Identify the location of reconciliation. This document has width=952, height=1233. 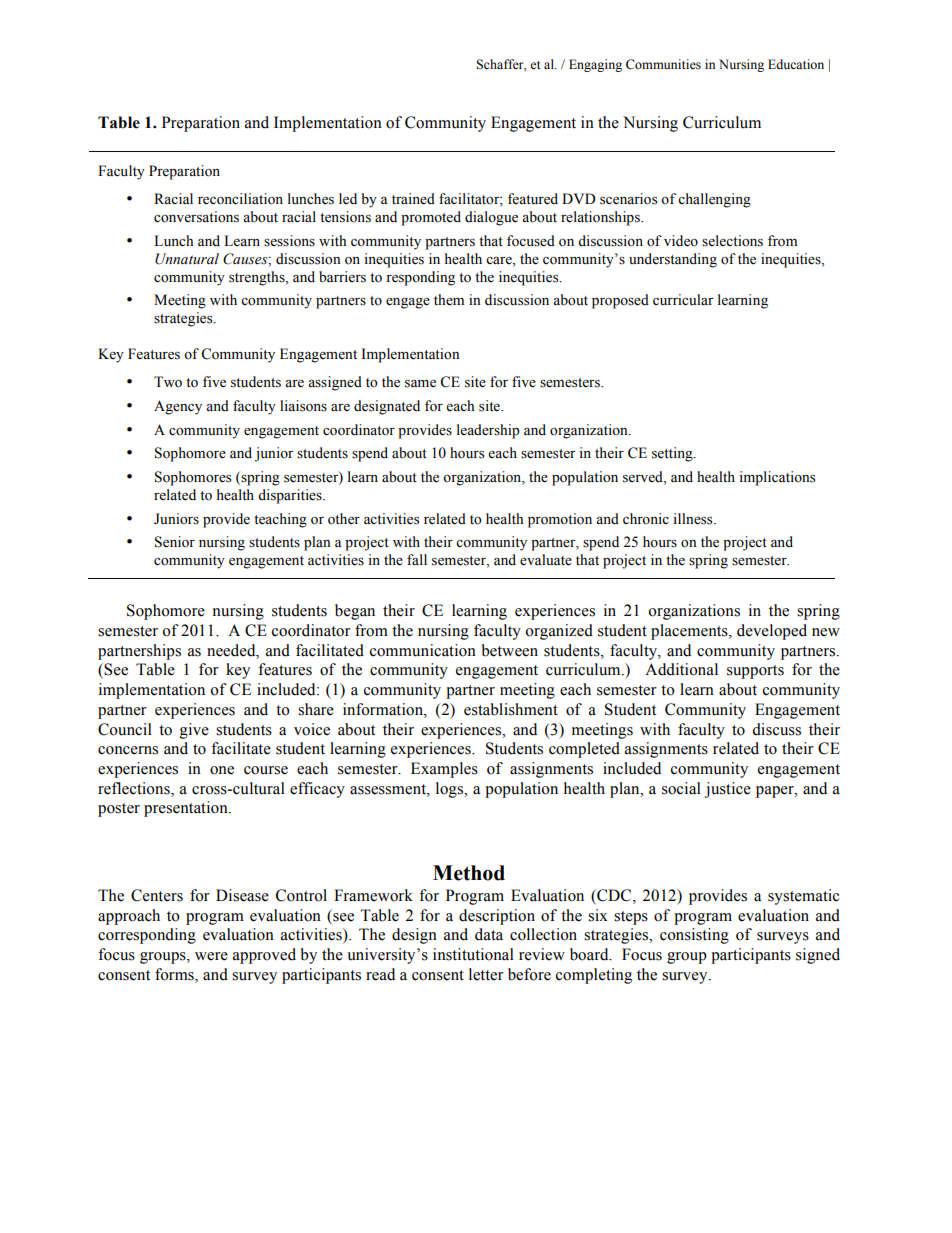
(240, 199).
